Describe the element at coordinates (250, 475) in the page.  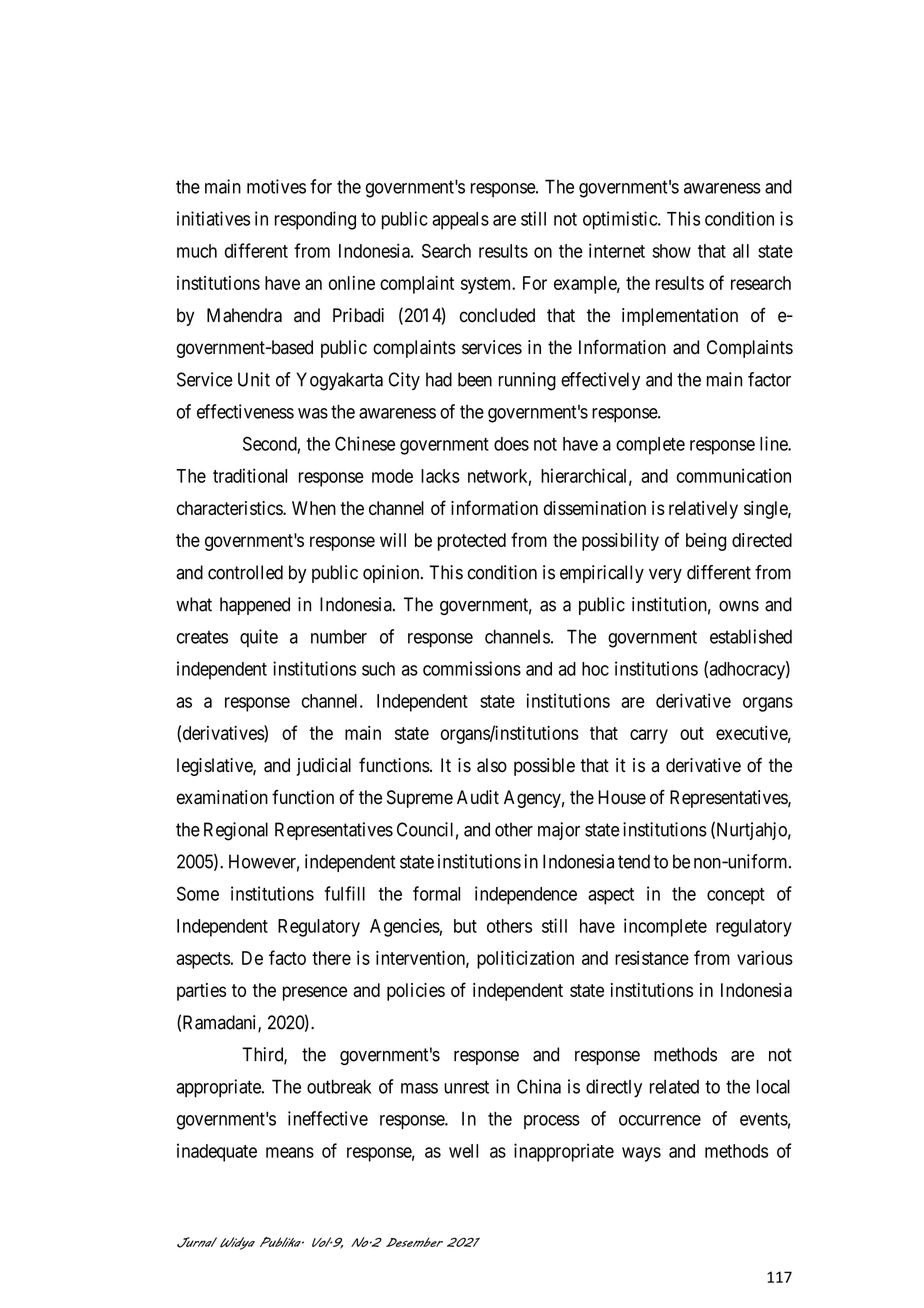
I see `traditional` at that location.
